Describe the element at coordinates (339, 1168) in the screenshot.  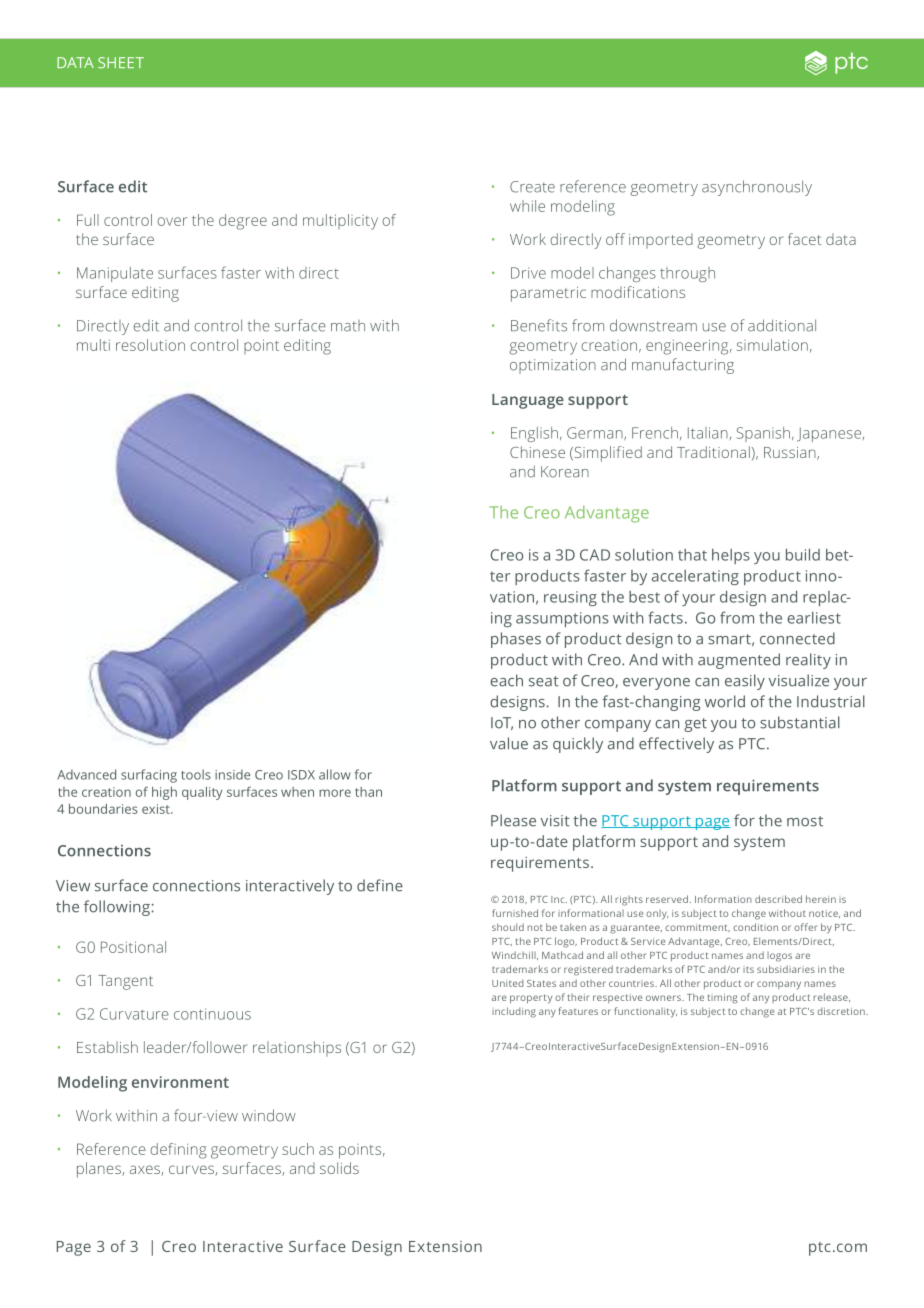
I see `solids` at that location.
